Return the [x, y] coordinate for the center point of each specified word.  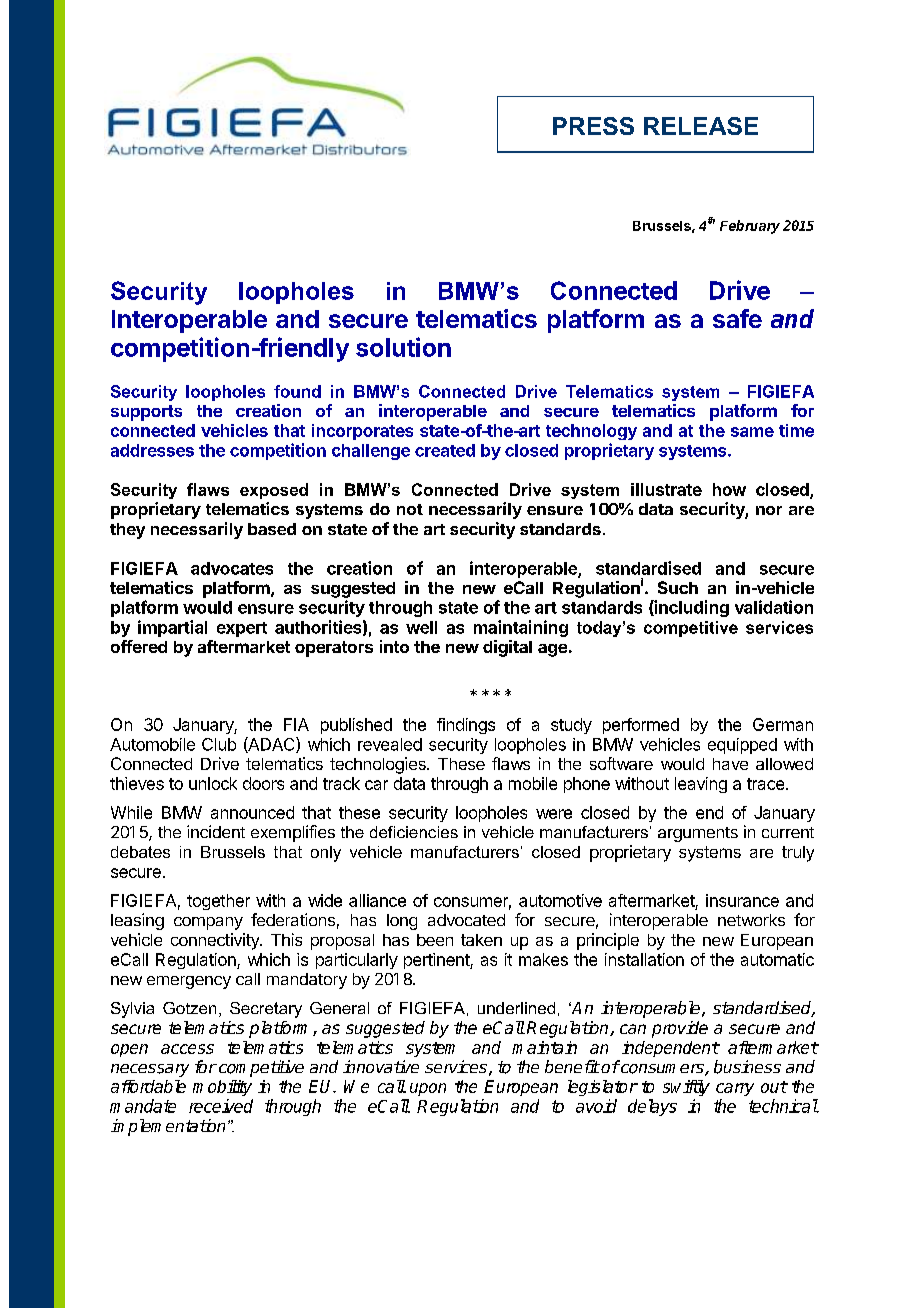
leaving [701, 785]
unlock [213, 783]
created [445, 450]
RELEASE [701, 126]
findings [466, 726]
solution [403, 347]
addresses [152, 450]
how [729, 489]
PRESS [593, 126]
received [221, 1106]
